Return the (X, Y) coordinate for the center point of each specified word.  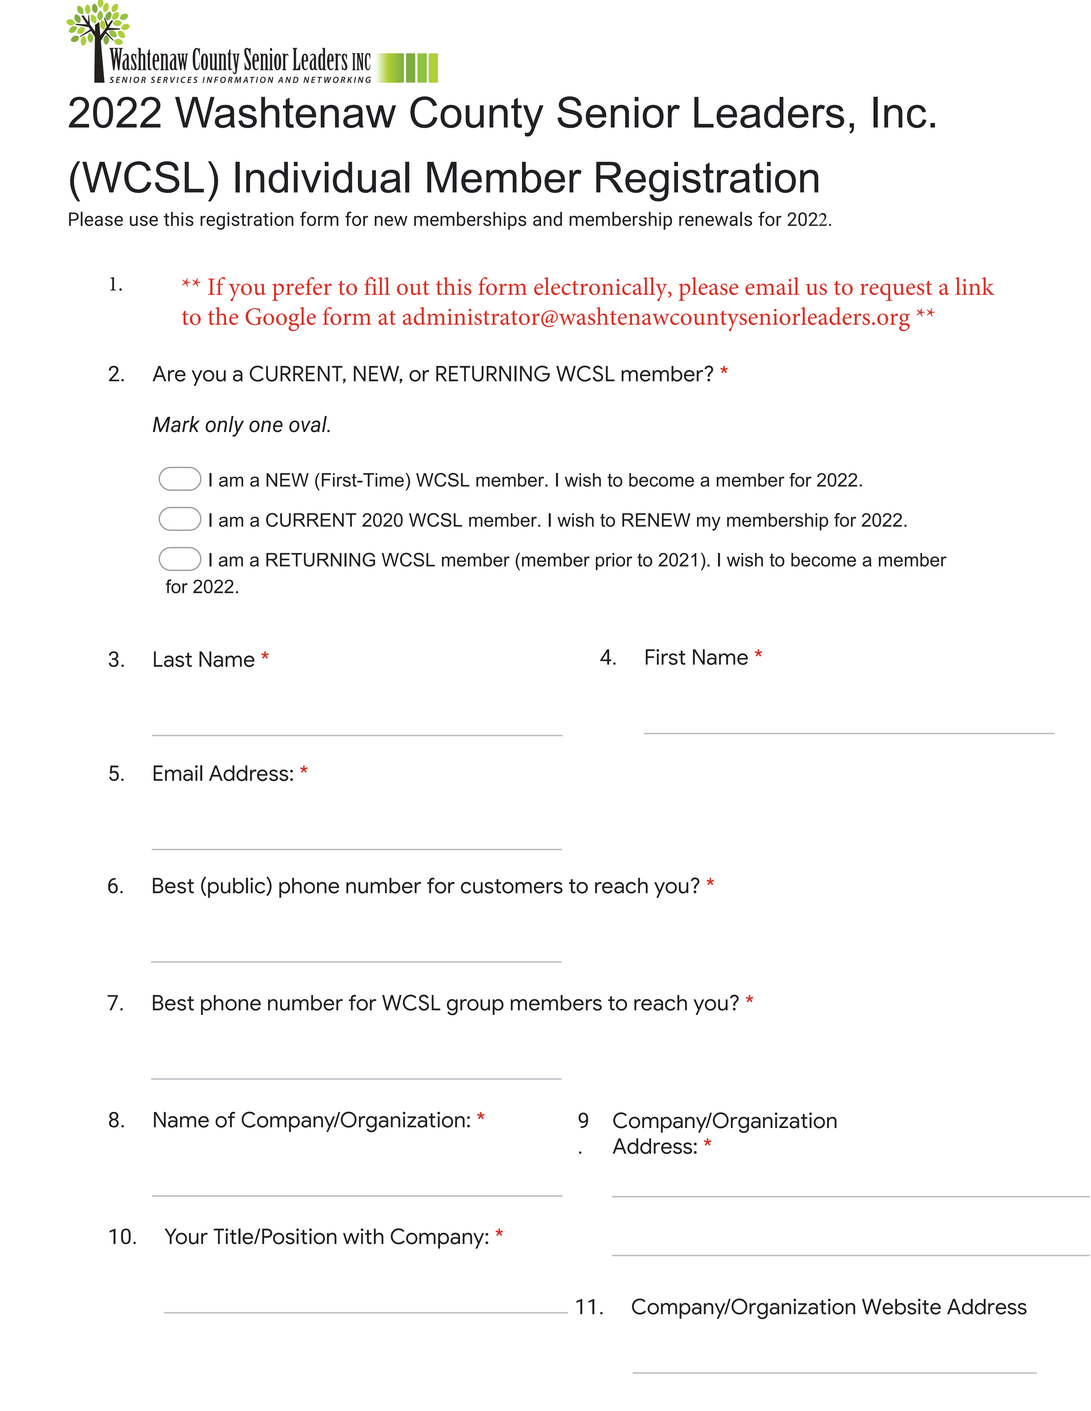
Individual (322, 177)
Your (186, 1236)
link (974, 286)
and (547, 219)
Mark (176, 424)
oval (309, 424)
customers (512, 886)
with (363, 1236)
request (896, 291)
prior (614, 561)
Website (901, 1306)
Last (173, 659)
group (475, 1007)
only (224, 426)
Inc (899, 112)
